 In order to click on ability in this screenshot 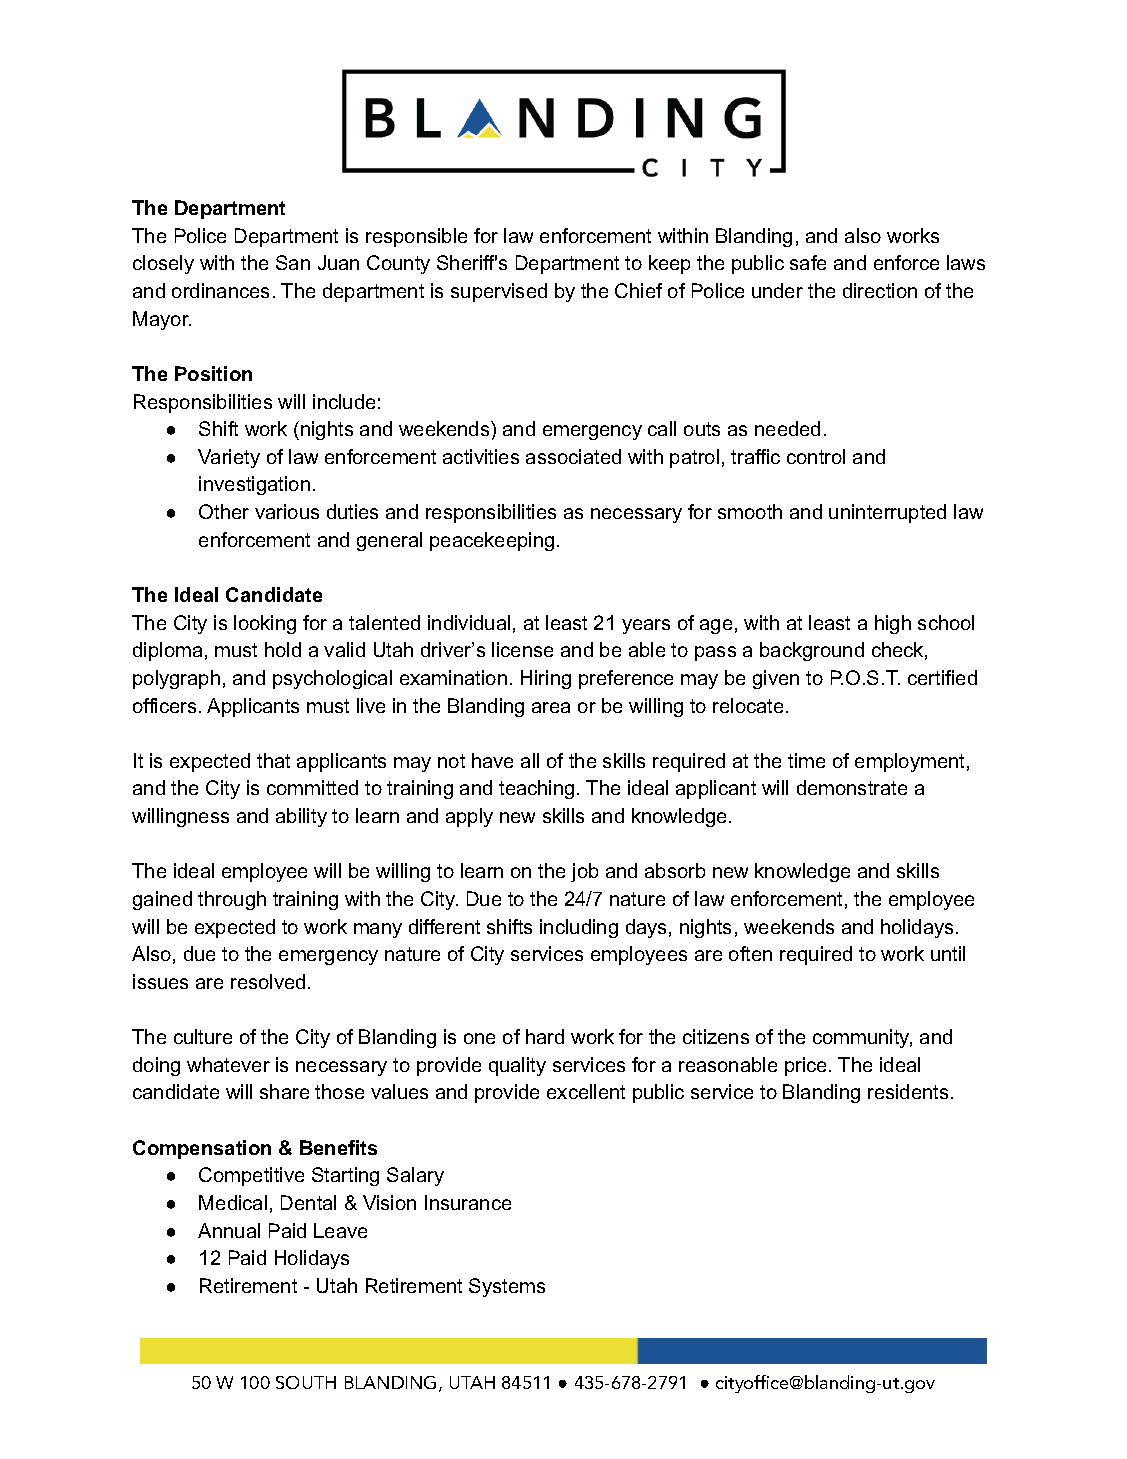, I will do `click(301, 817)`.
